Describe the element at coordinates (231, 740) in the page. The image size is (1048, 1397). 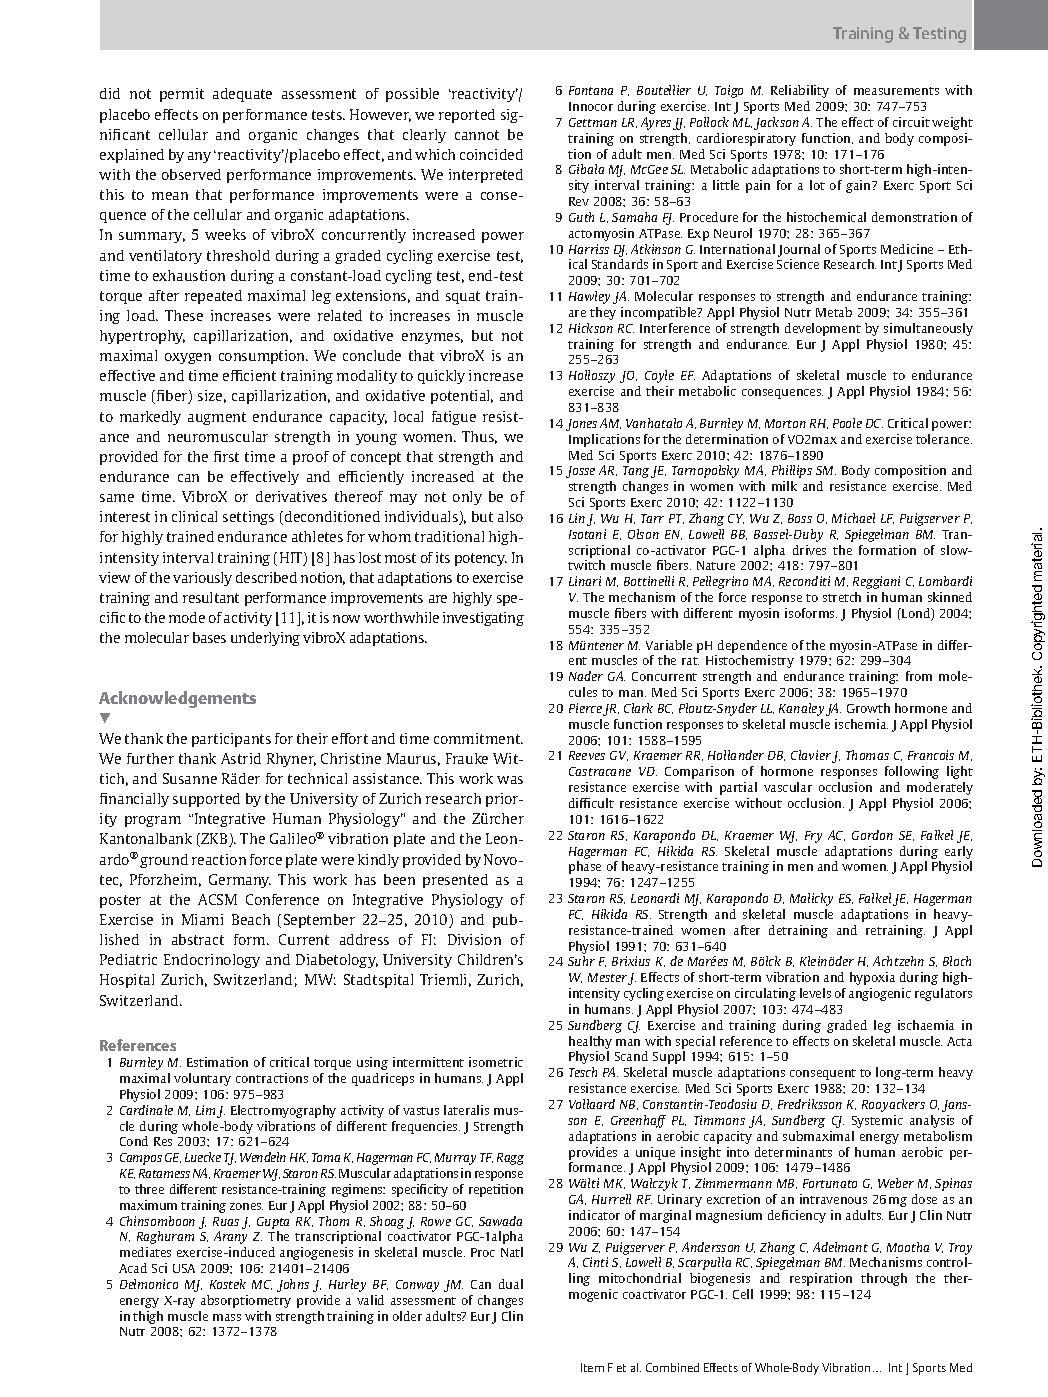
I see `participants` at that location.
